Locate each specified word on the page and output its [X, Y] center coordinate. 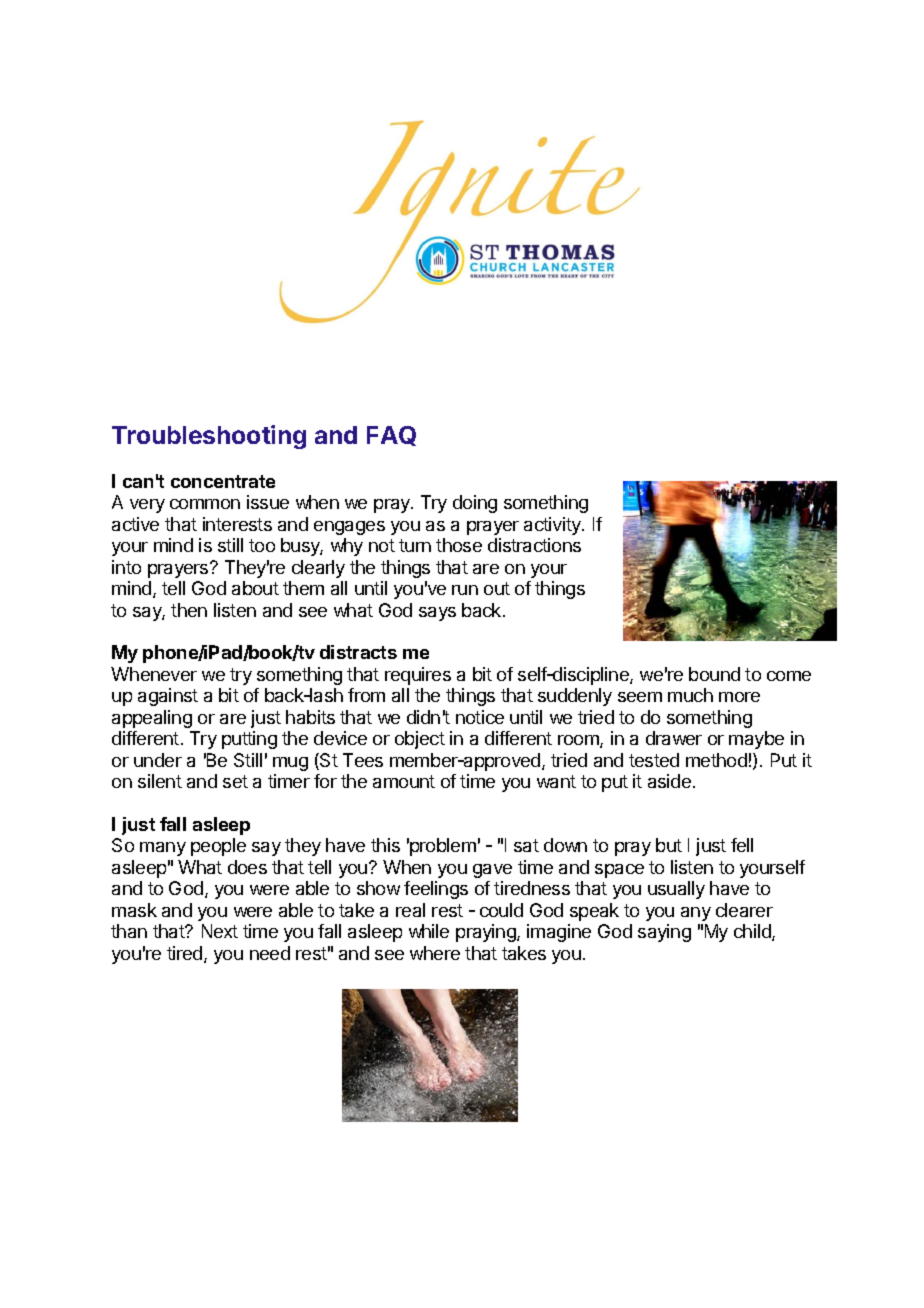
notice [480, 717]
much [690, 695]
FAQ [391, 436]
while [429, 931]
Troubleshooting [209, 437]
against [168, 697]
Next [220, 931]
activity [553, 526]
